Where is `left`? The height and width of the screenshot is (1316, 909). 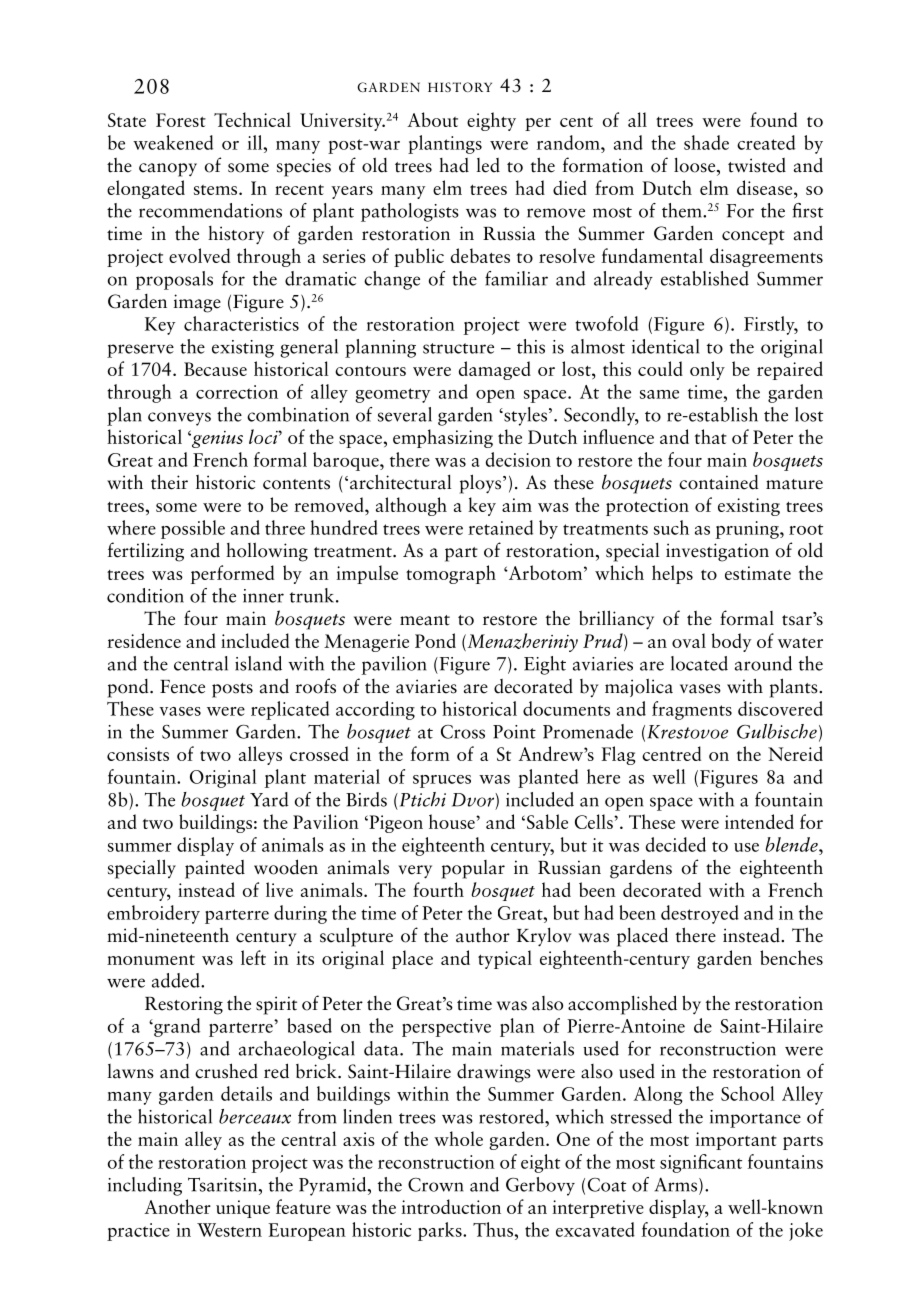 left is located at coordinates (253, 957).
